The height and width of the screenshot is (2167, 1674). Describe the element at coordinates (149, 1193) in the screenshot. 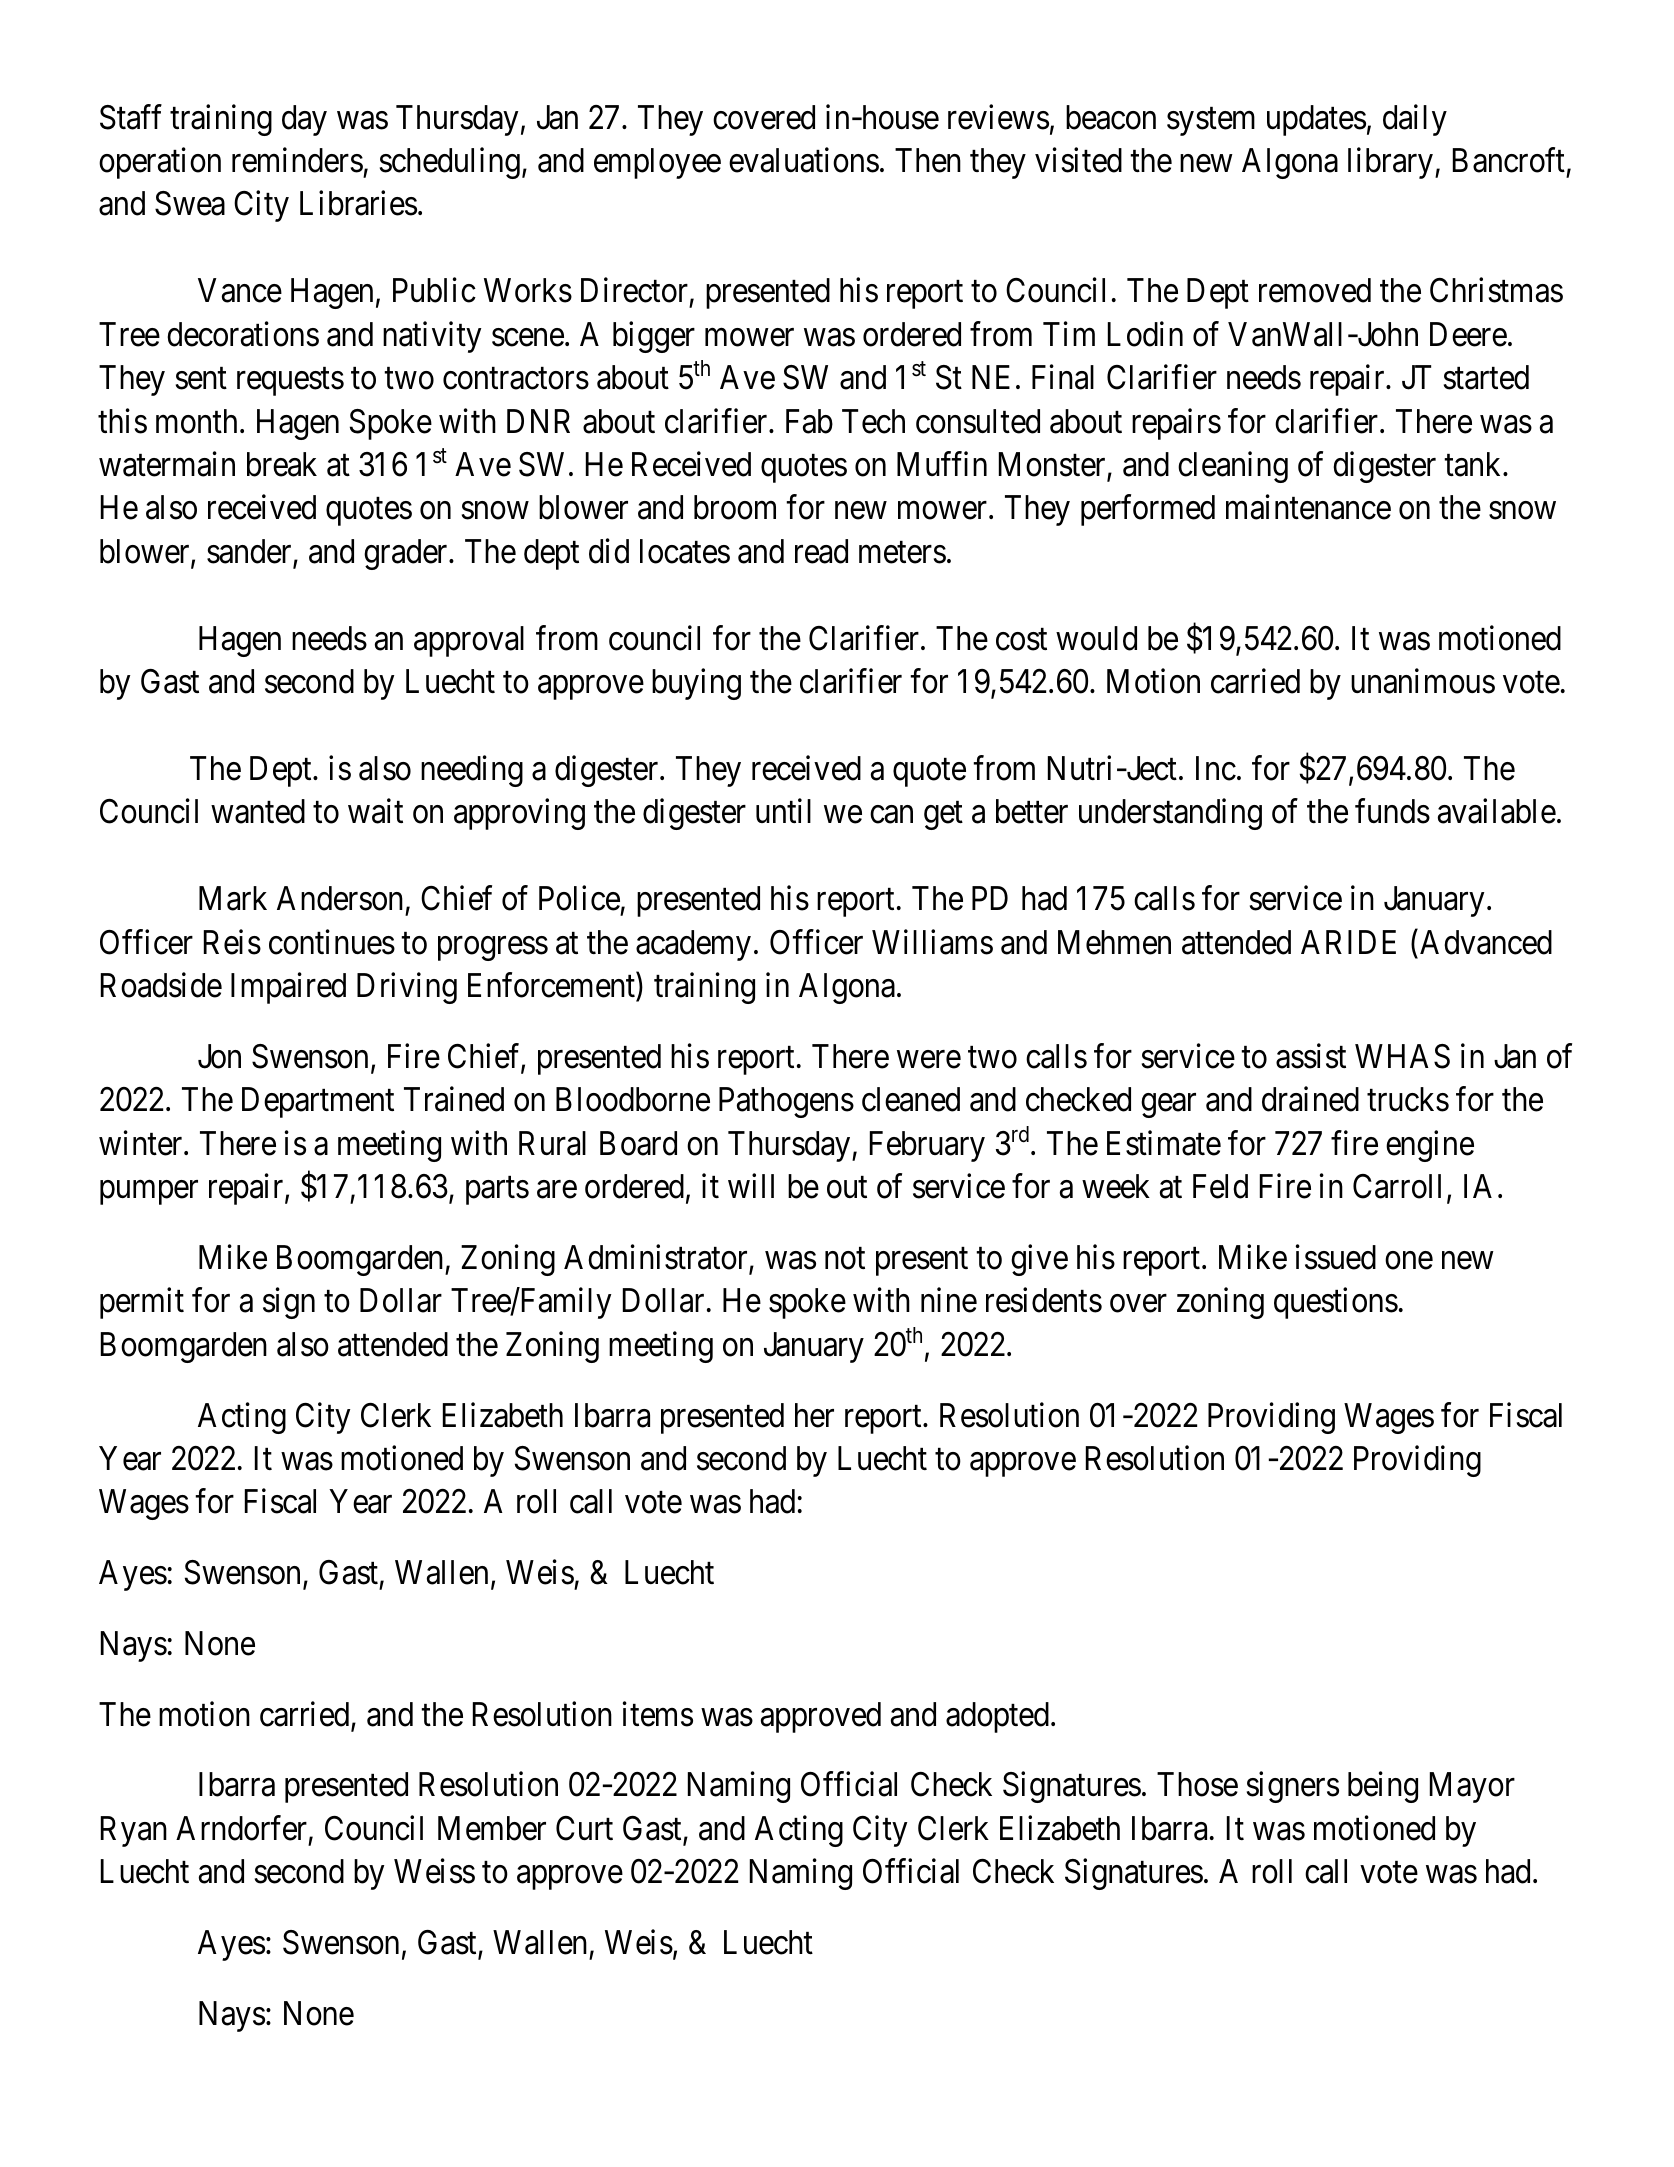

I see `pumper` at that location.
